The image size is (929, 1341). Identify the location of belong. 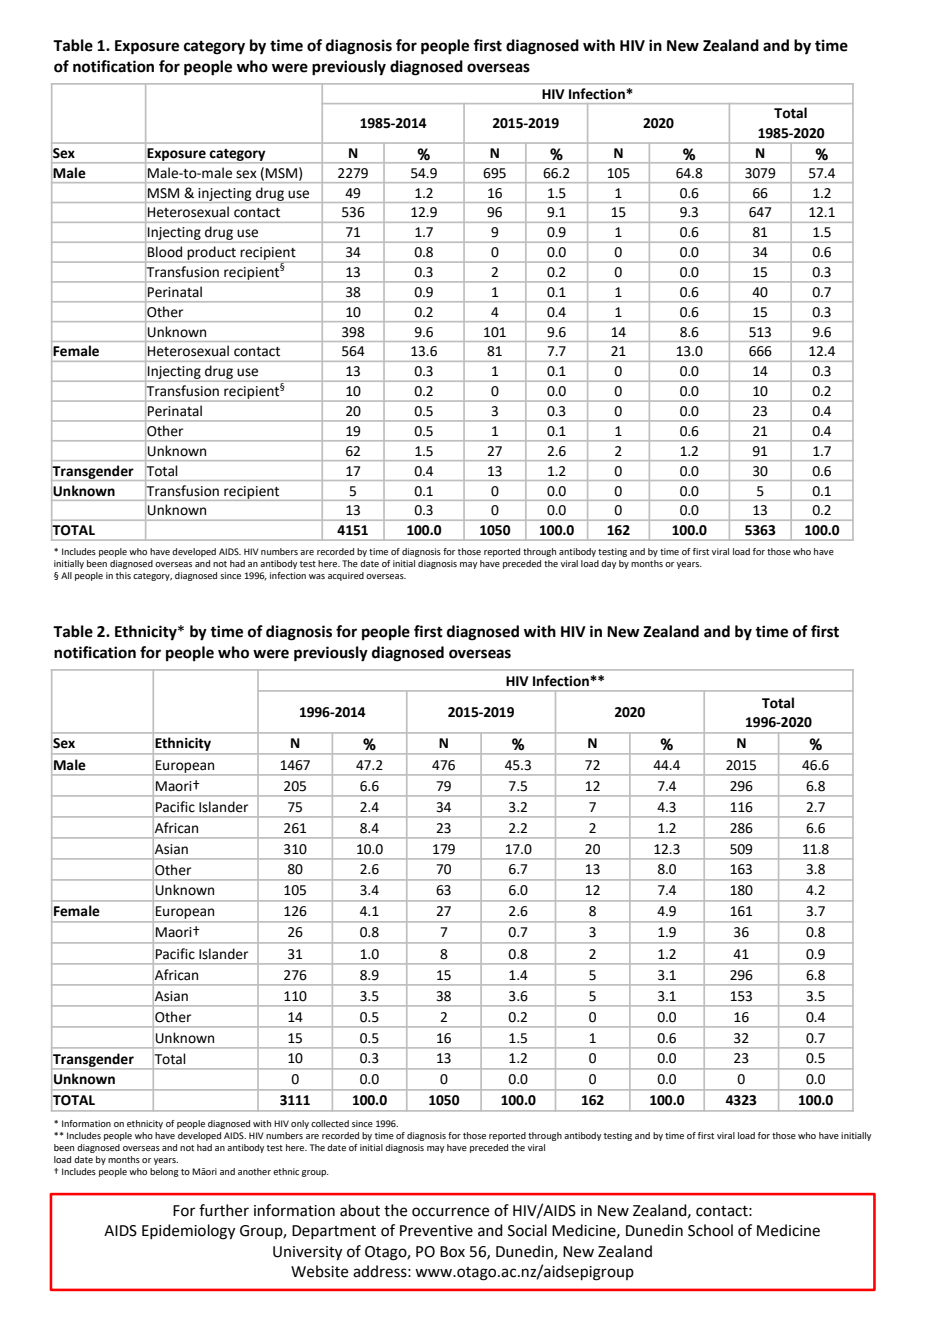
(164, 1172).
